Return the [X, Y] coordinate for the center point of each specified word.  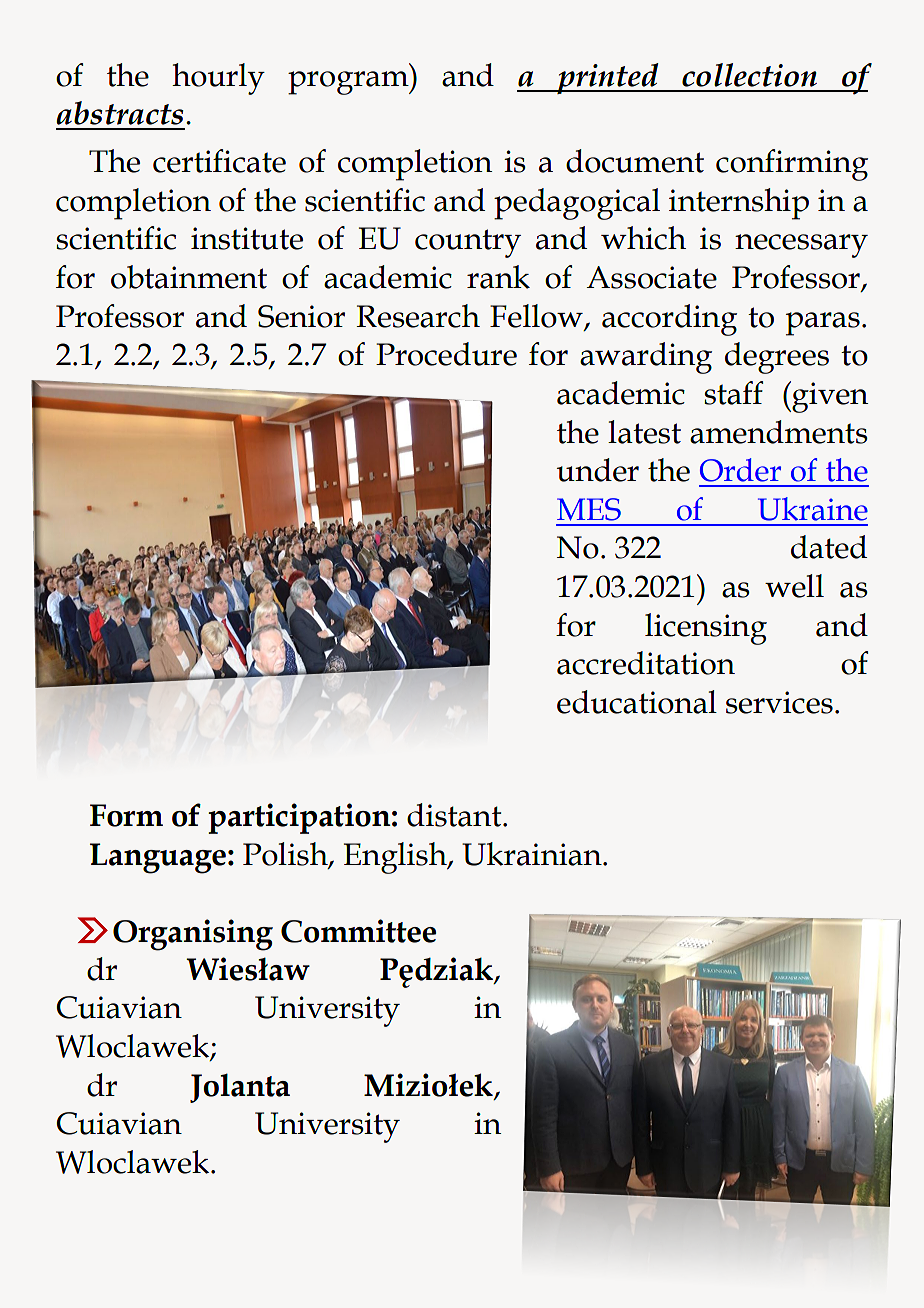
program [349, 83]
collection [749, 75]
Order [740, 470]
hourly [218, 79]
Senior [301, 316]
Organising [193, 935]
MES [589, 509]
